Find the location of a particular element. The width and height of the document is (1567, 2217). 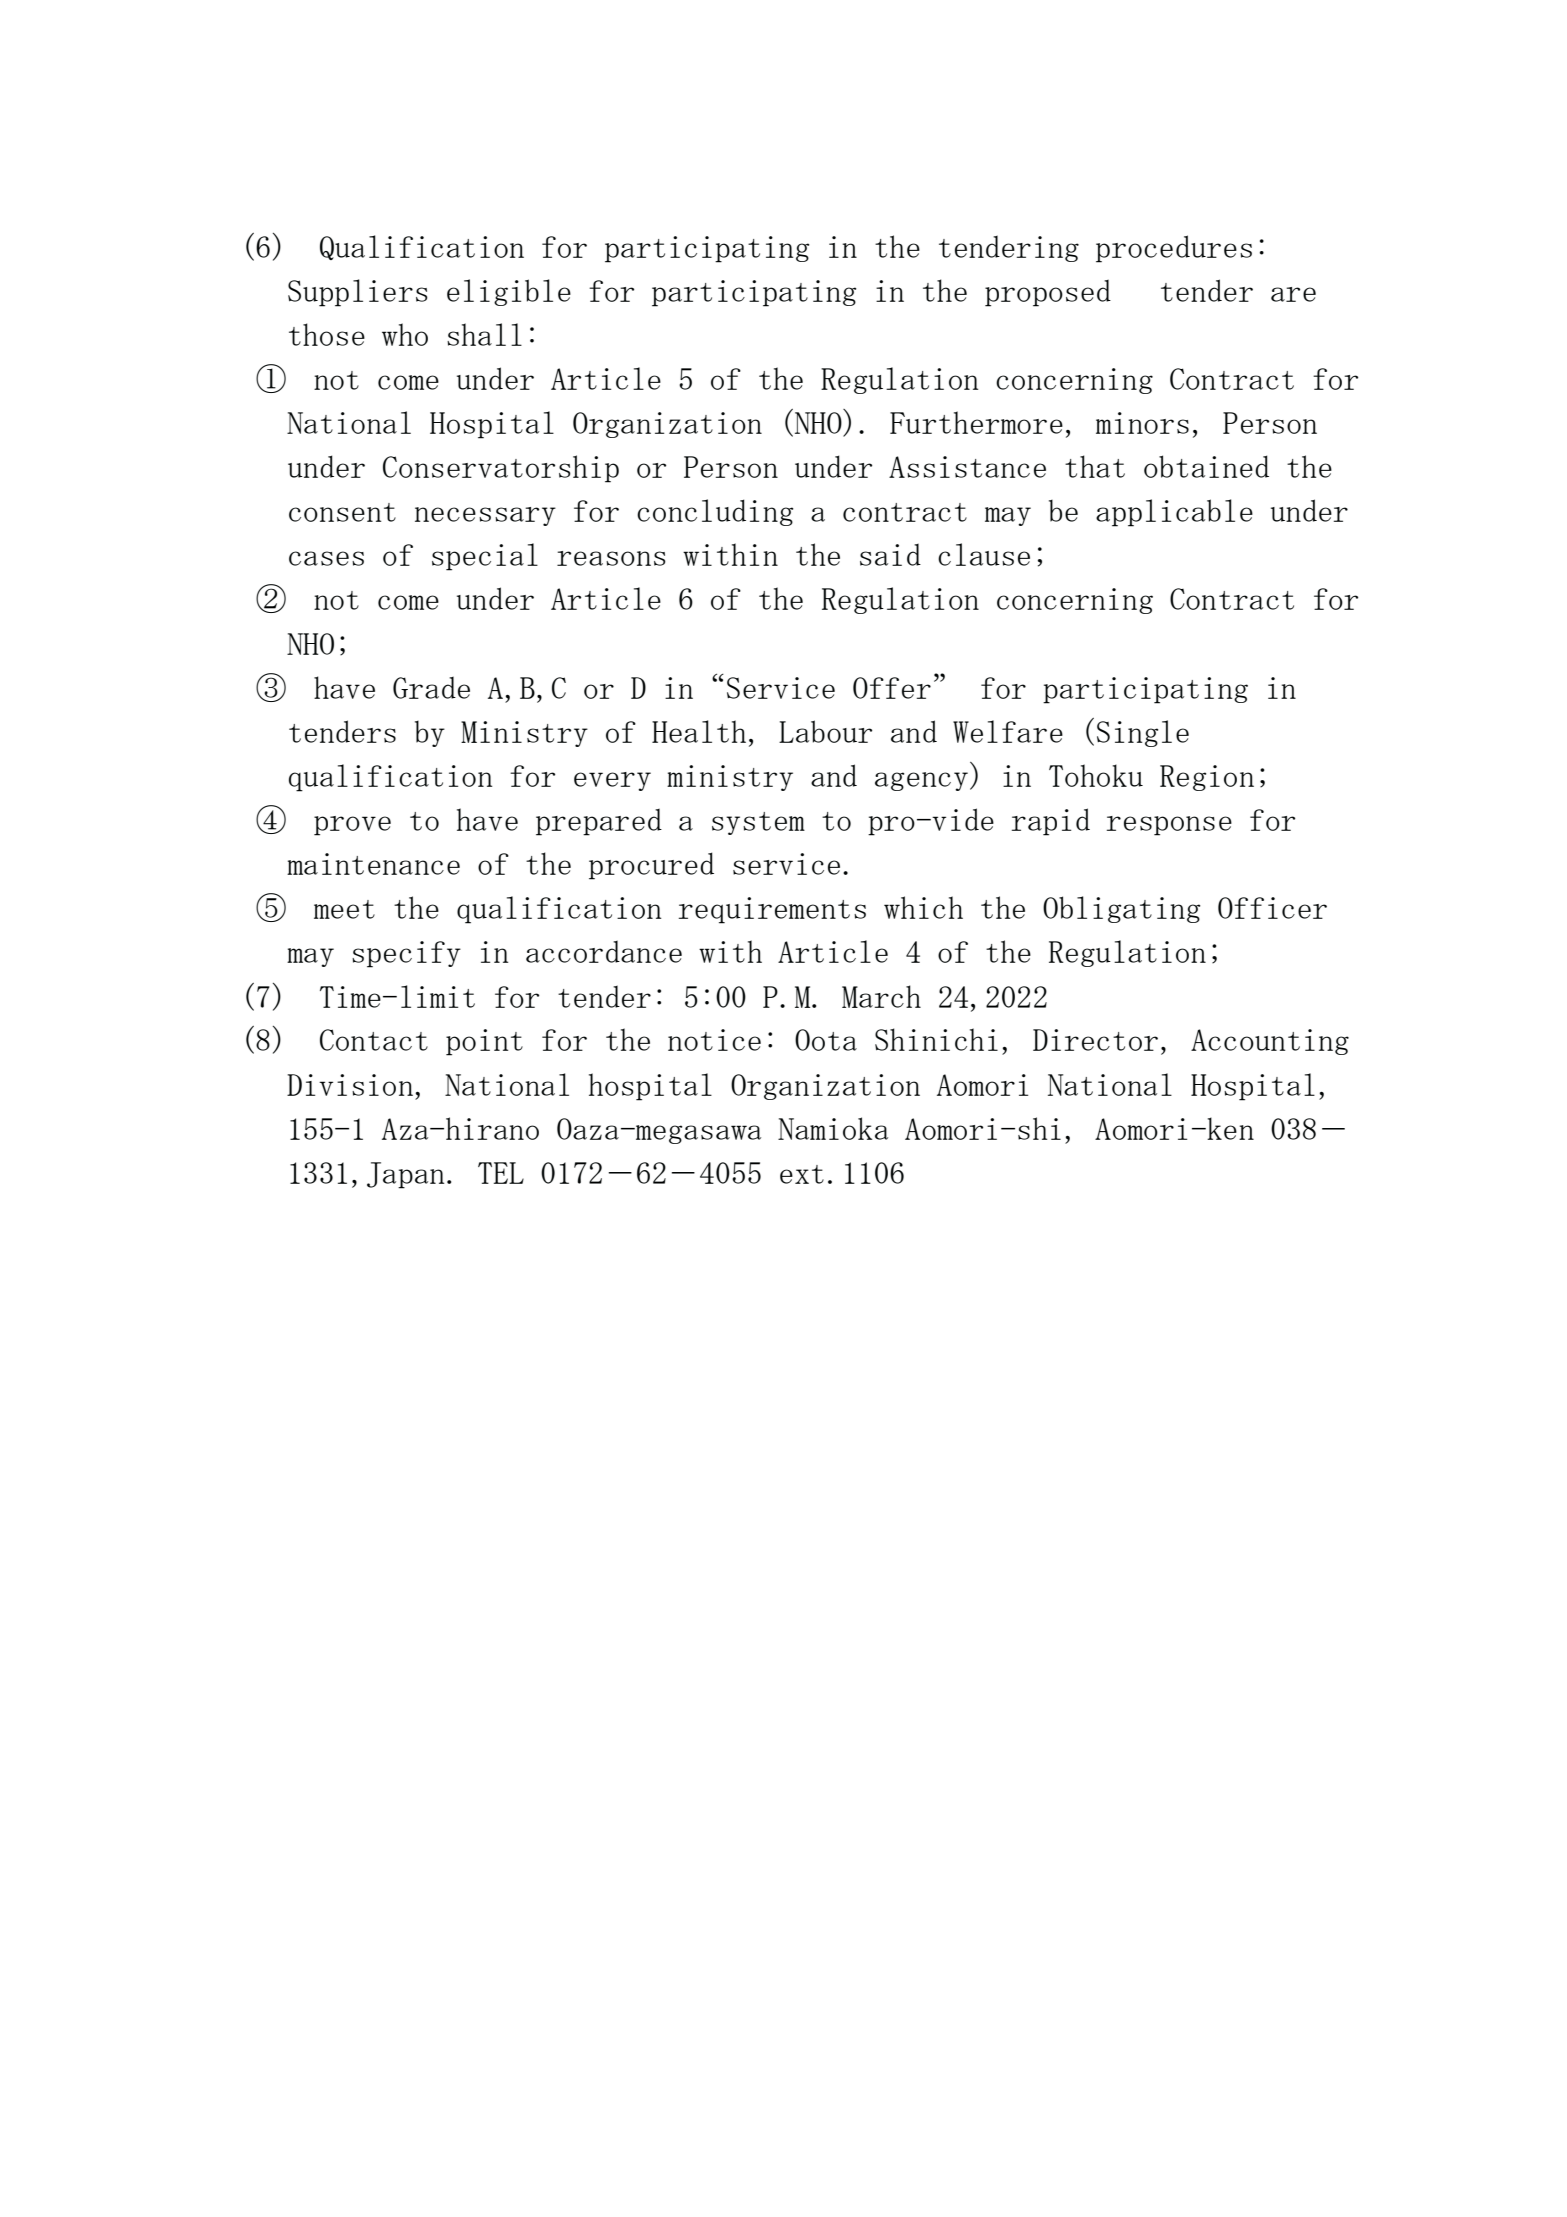

procedures is located at coordinates (1174, 249).
